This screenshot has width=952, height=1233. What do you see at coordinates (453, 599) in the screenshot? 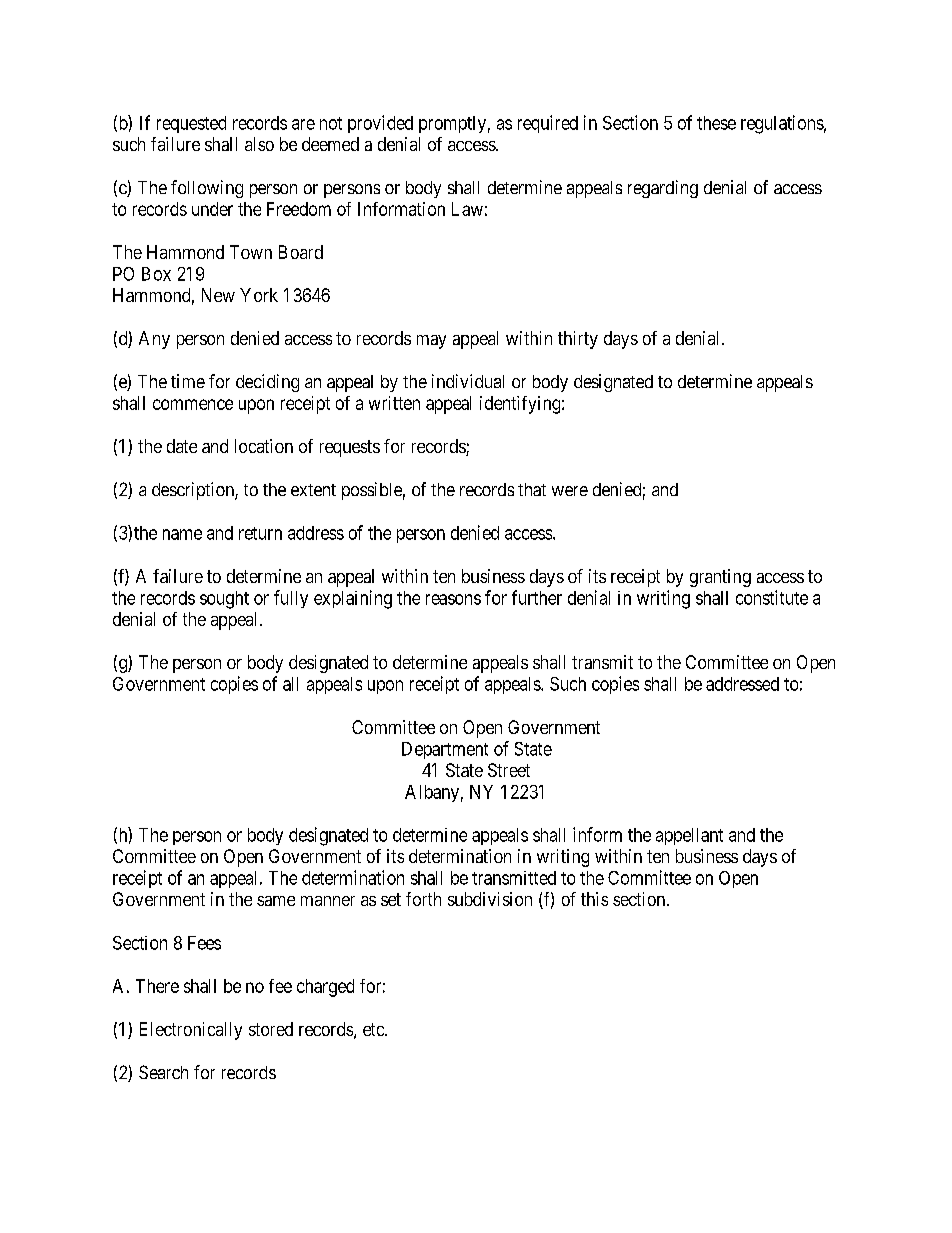
I see `reasons` at bounding box center [453, 599].
